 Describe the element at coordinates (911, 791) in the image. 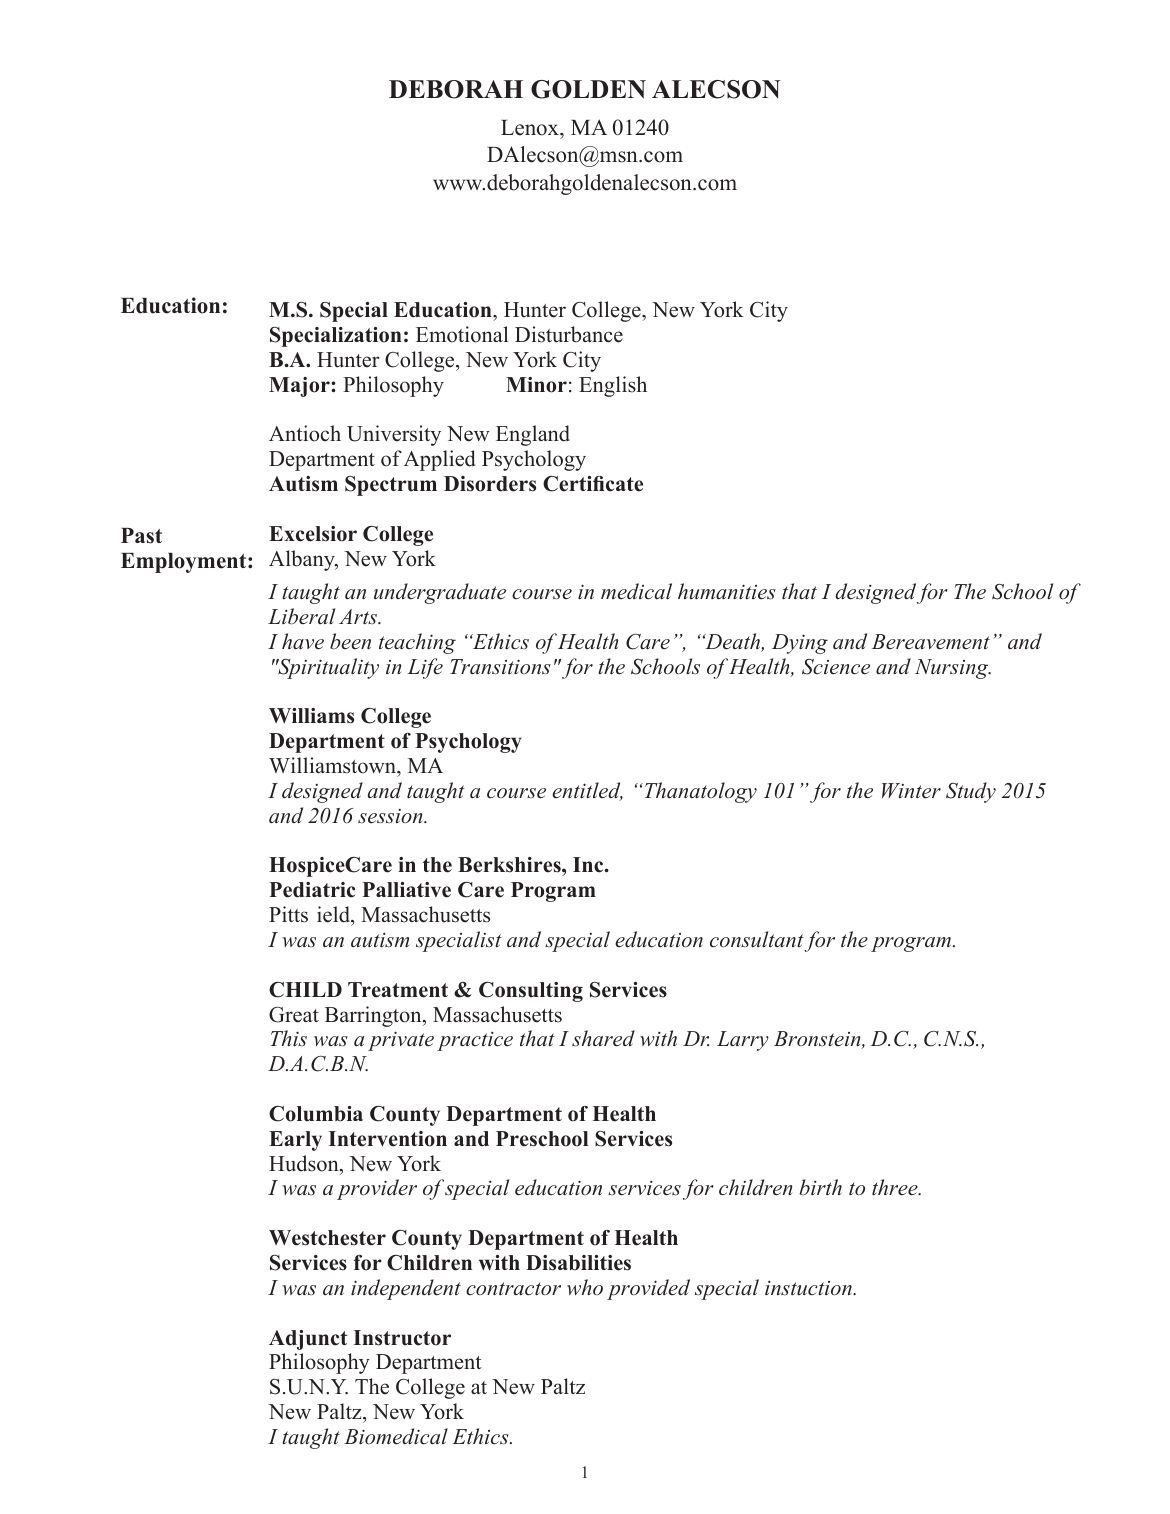

I see `Winter` at that location.
